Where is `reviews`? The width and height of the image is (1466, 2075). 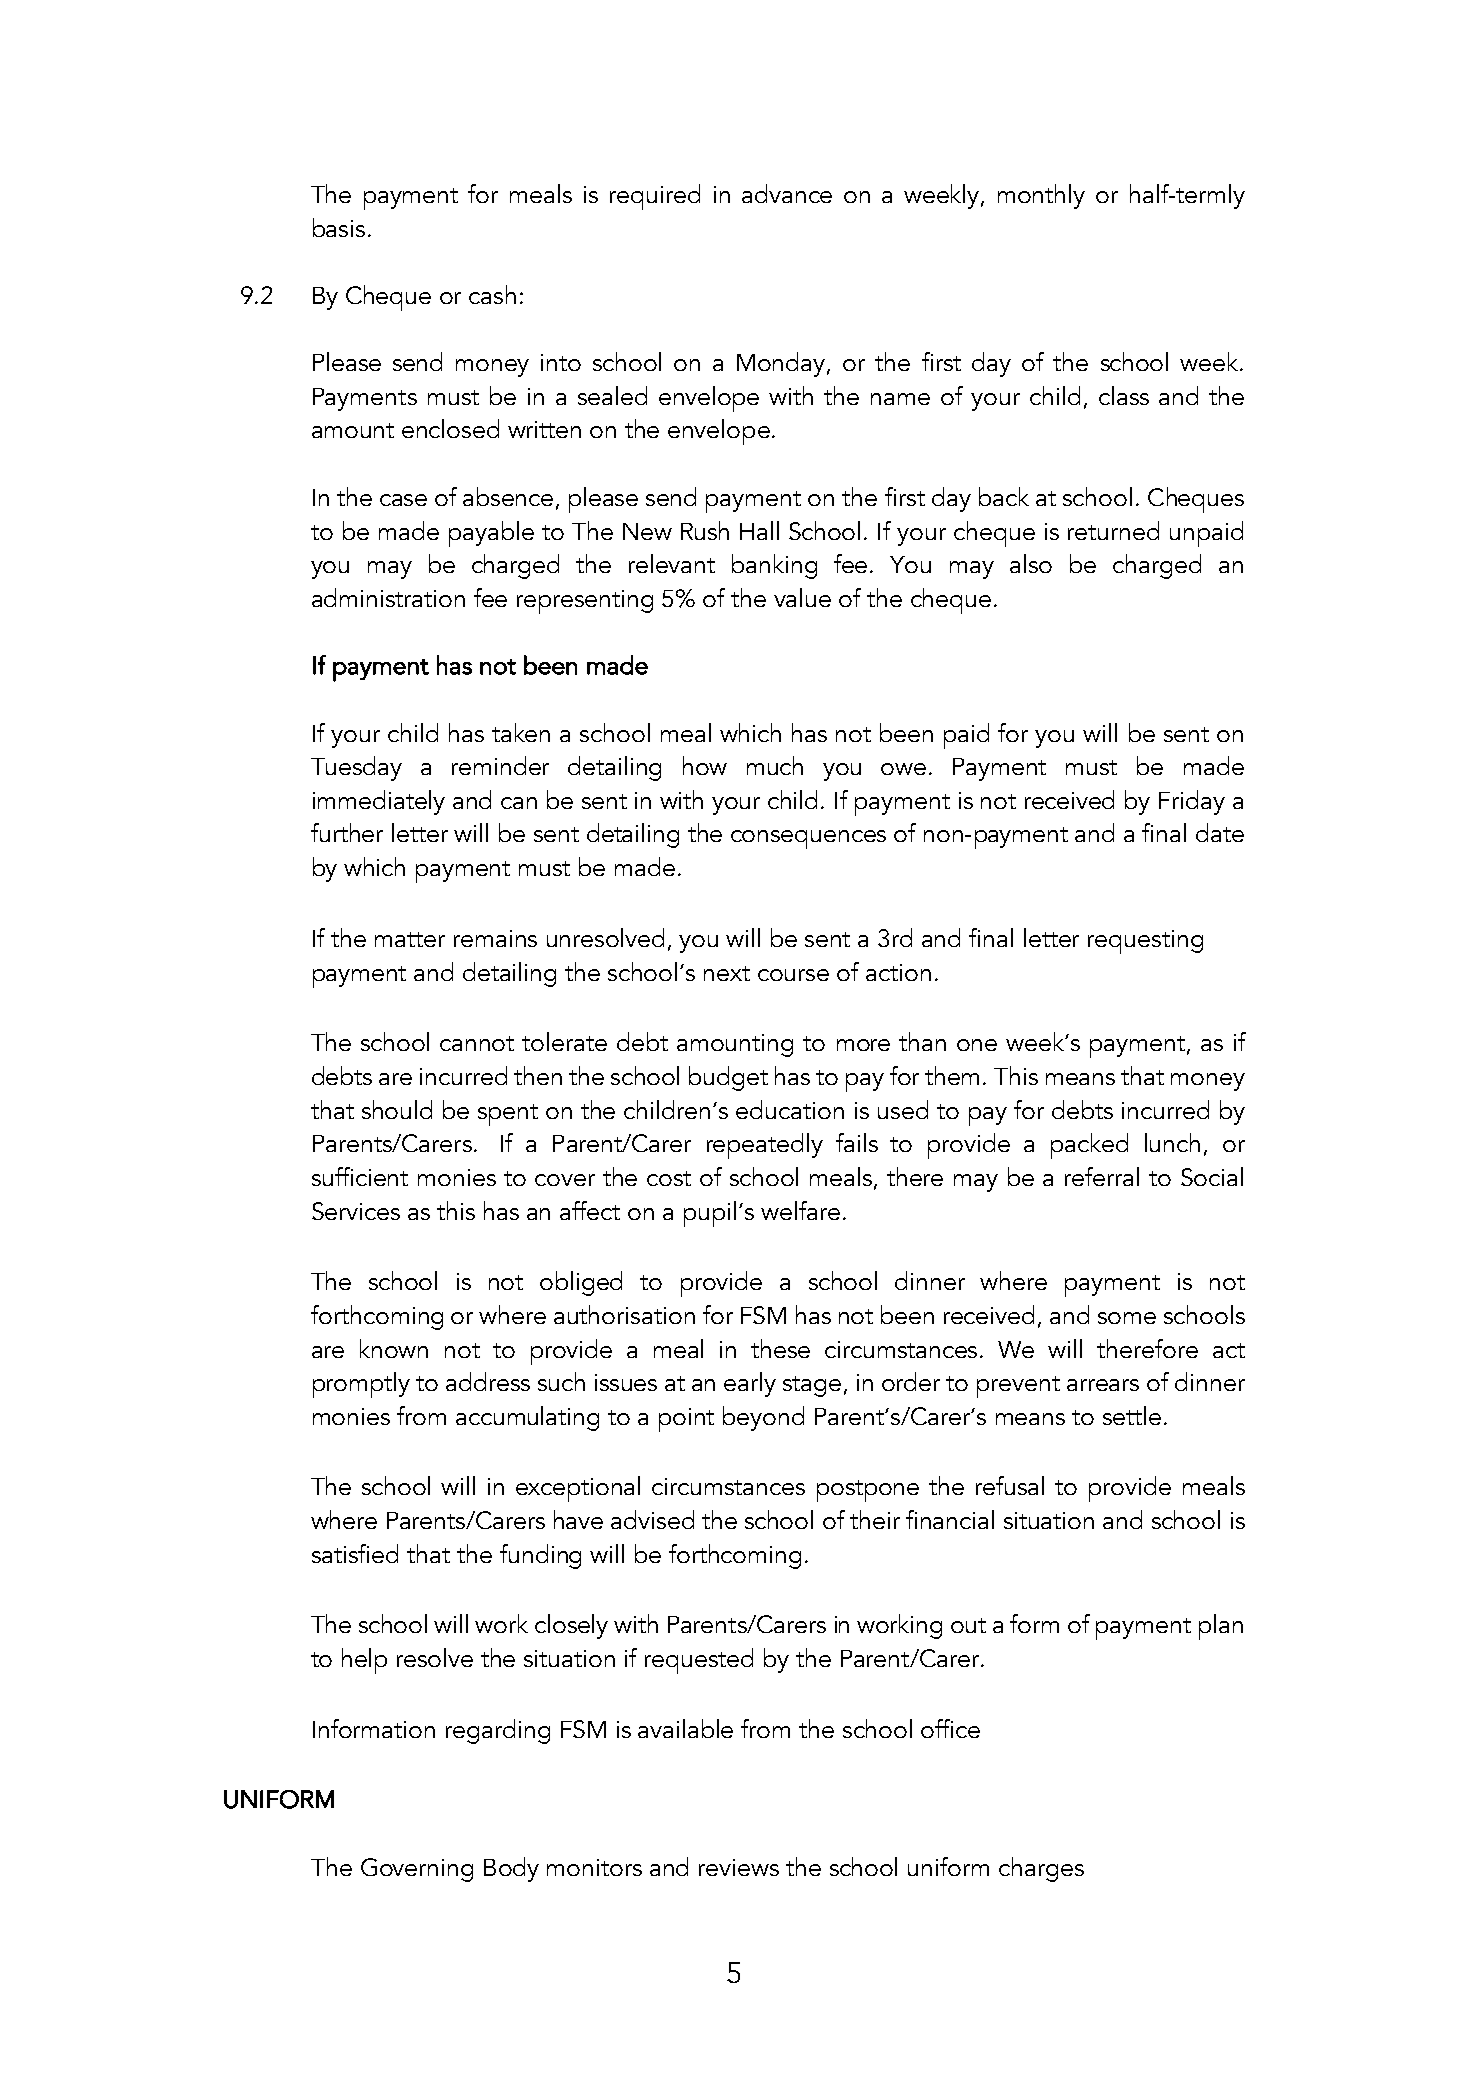
reviews is located at coordinates (739, 1867).
